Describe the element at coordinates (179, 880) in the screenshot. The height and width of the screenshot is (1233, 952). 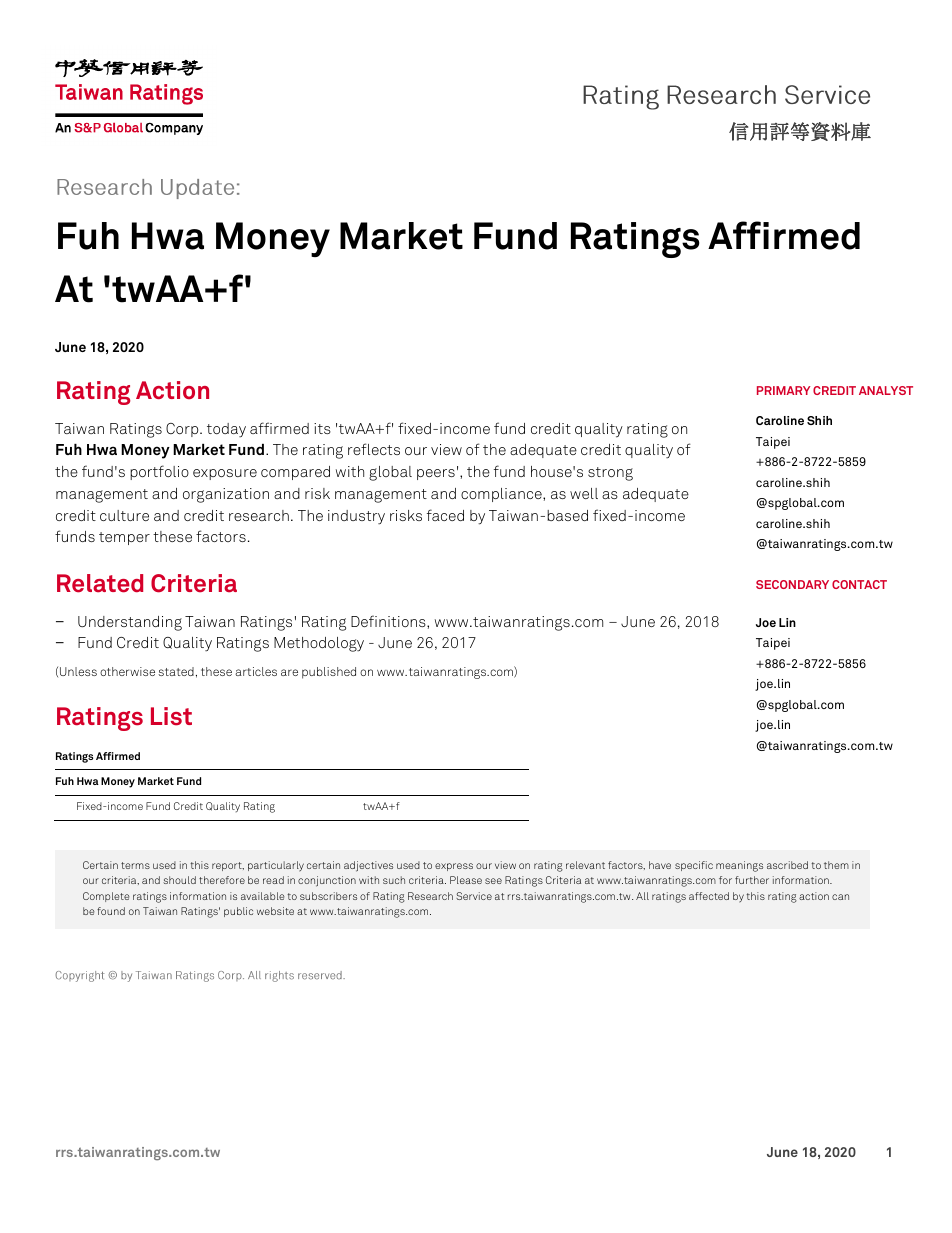
I see `should` at that location.
